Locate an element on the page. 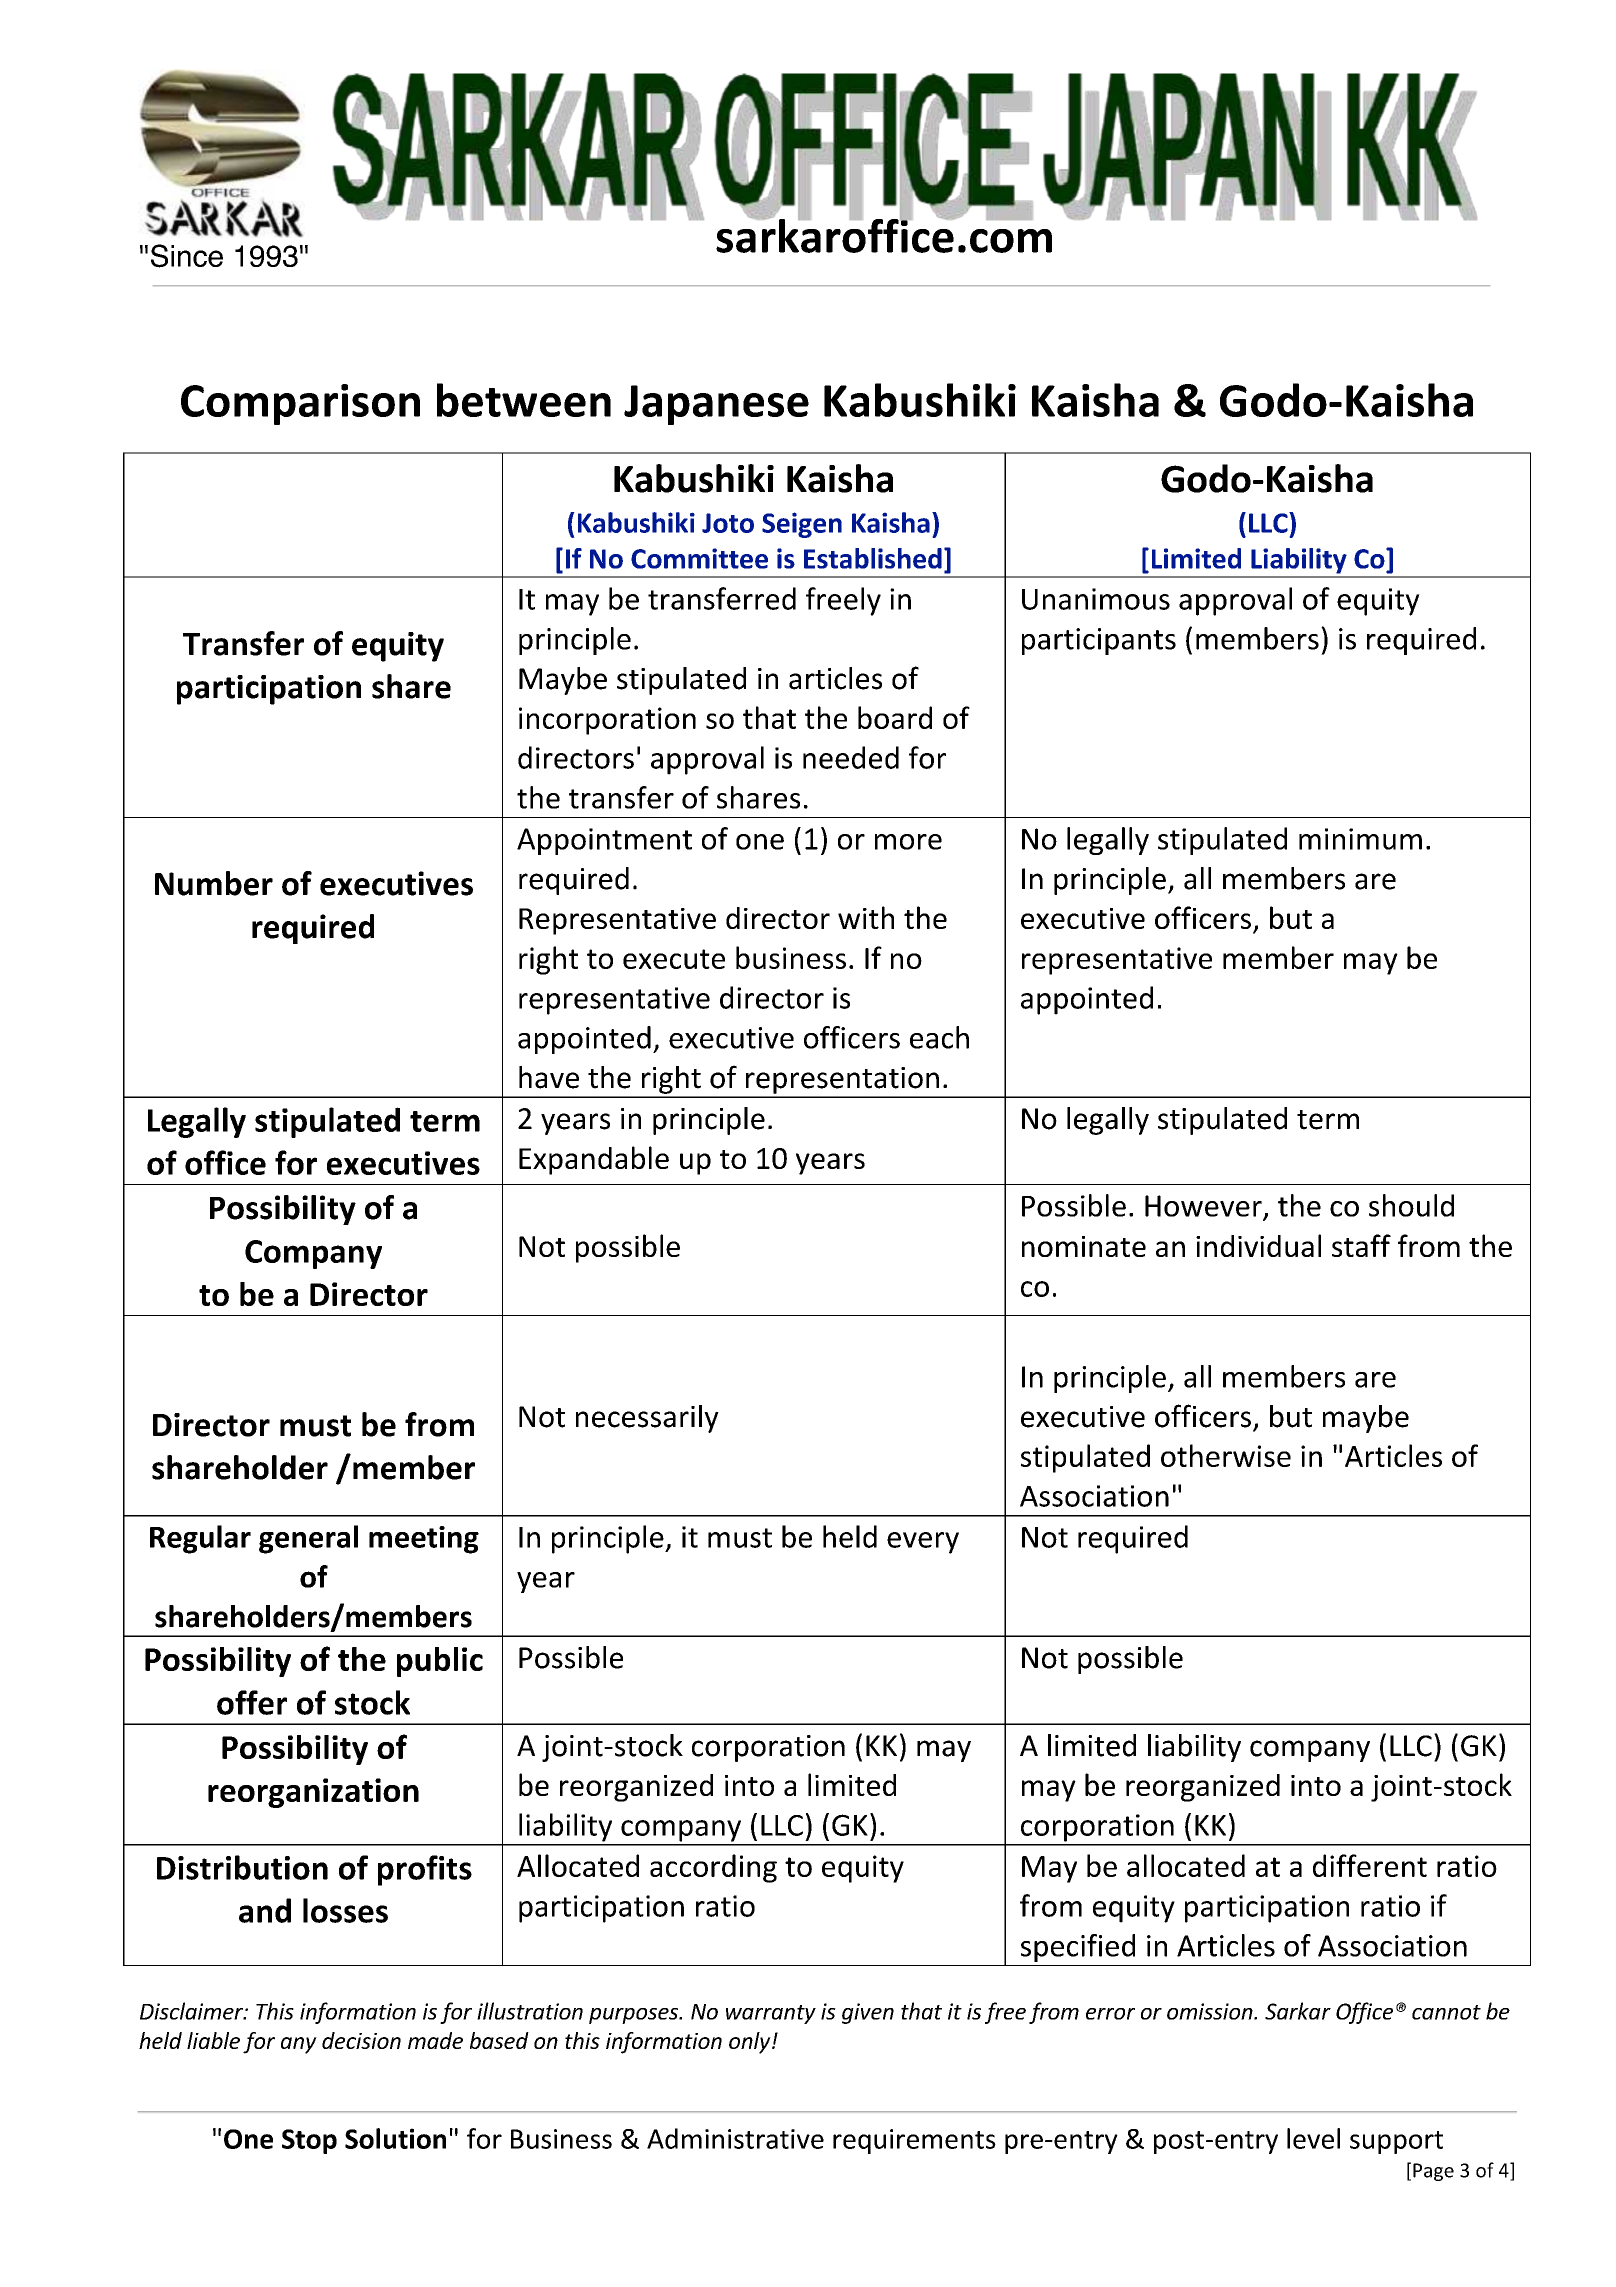  Administrative is located at coordinates (735, 2138).
